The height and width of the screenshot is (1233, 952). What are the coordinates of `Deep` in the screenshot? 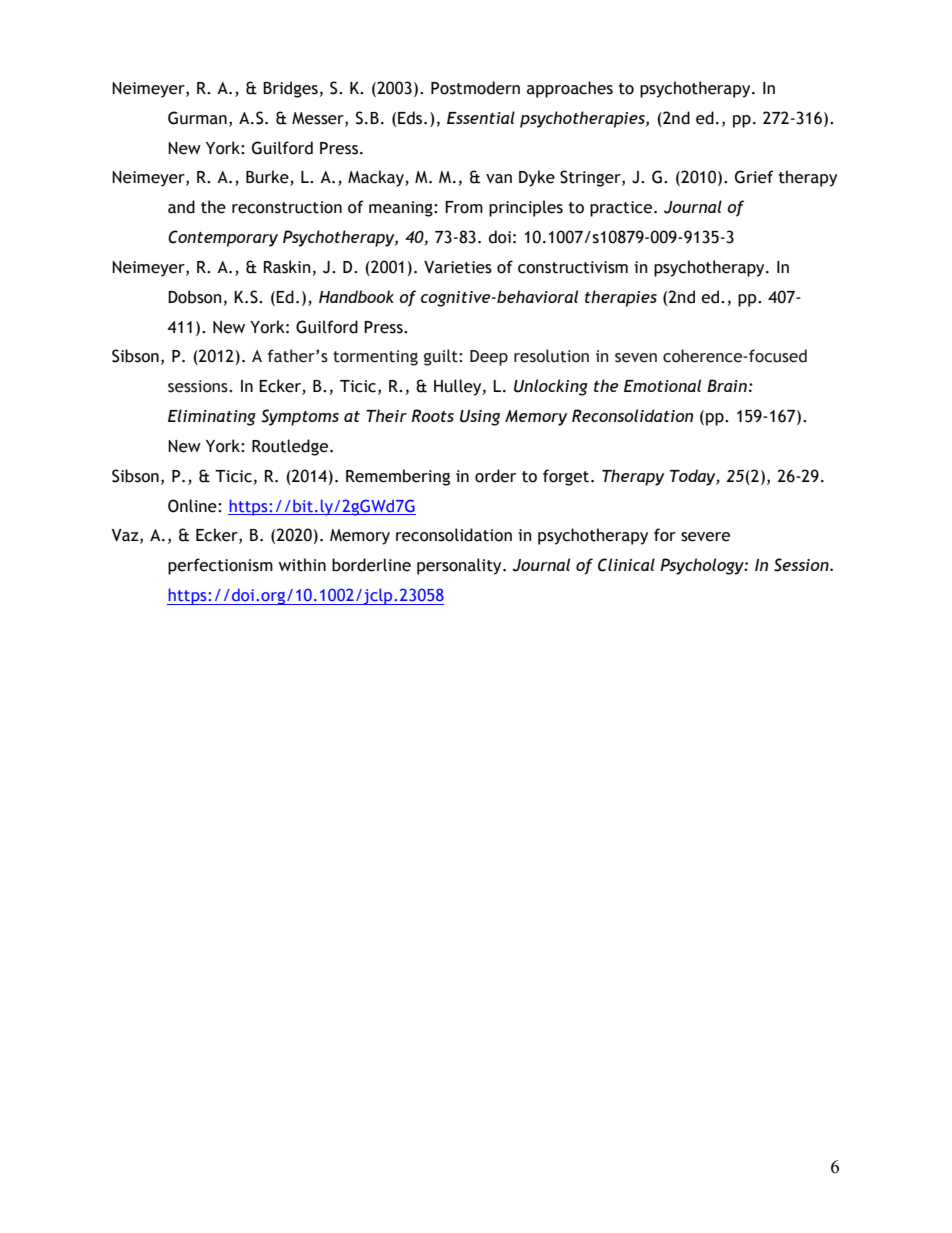 It's located at (489, 358).
